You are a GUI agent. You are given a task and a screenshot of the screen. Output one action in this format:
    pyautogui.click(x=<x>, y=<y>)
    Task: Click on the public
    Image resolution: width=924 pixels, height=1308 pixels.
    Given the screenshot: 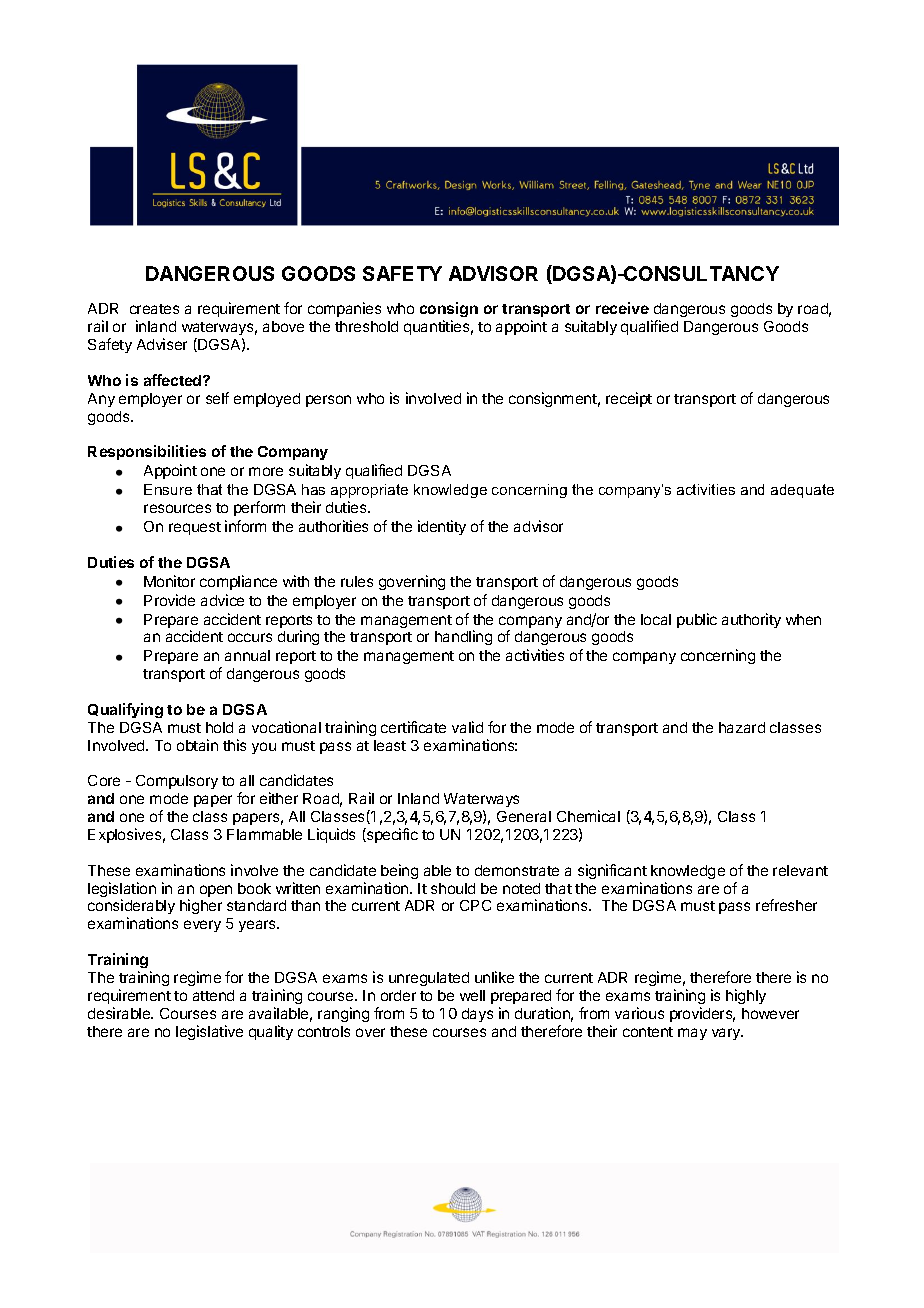 What is the action you would take?
    pyautogui.click(x=697, y=620)
